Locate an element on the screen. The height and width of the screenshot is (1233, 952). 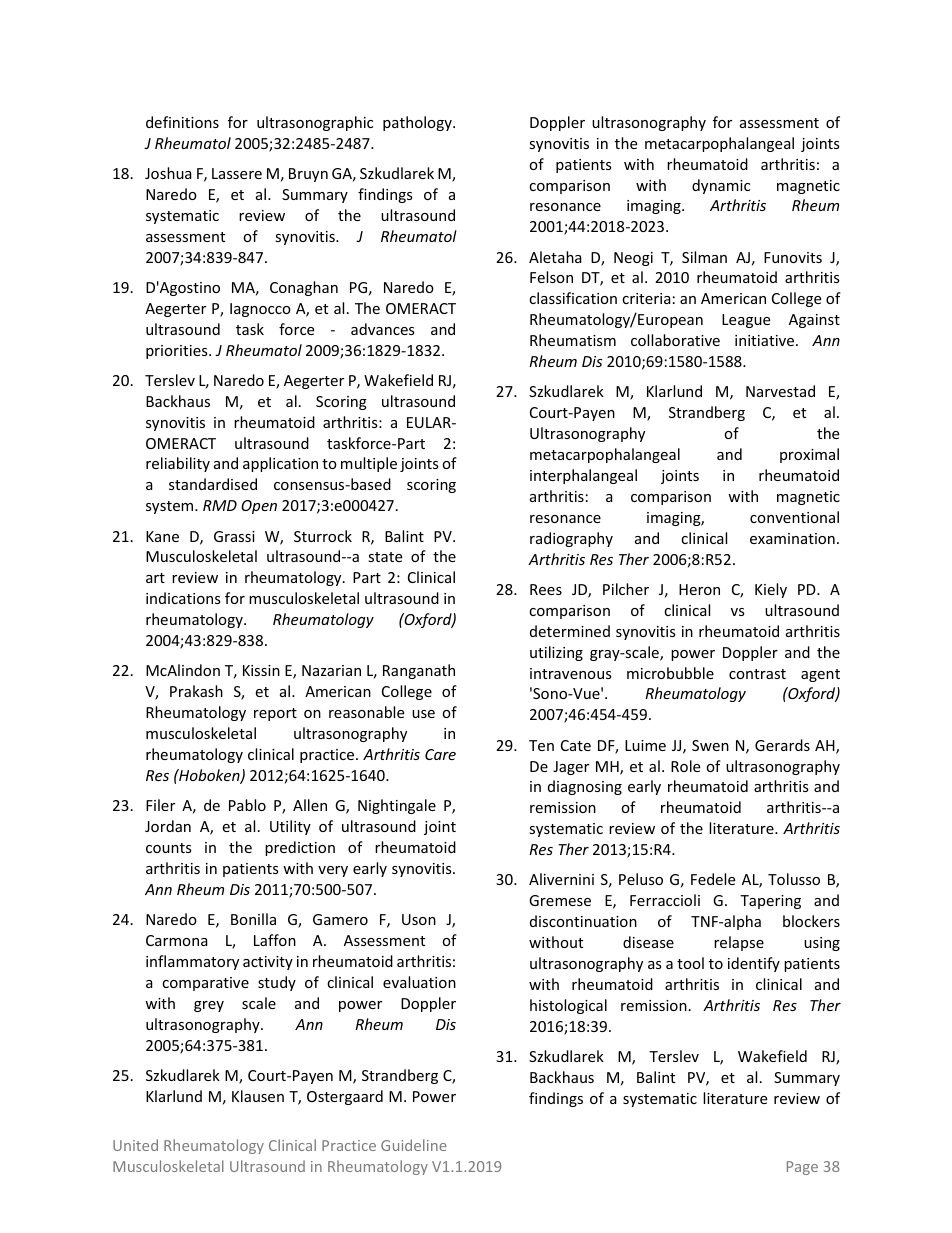
contrast is located at coordinates (757, 674).
